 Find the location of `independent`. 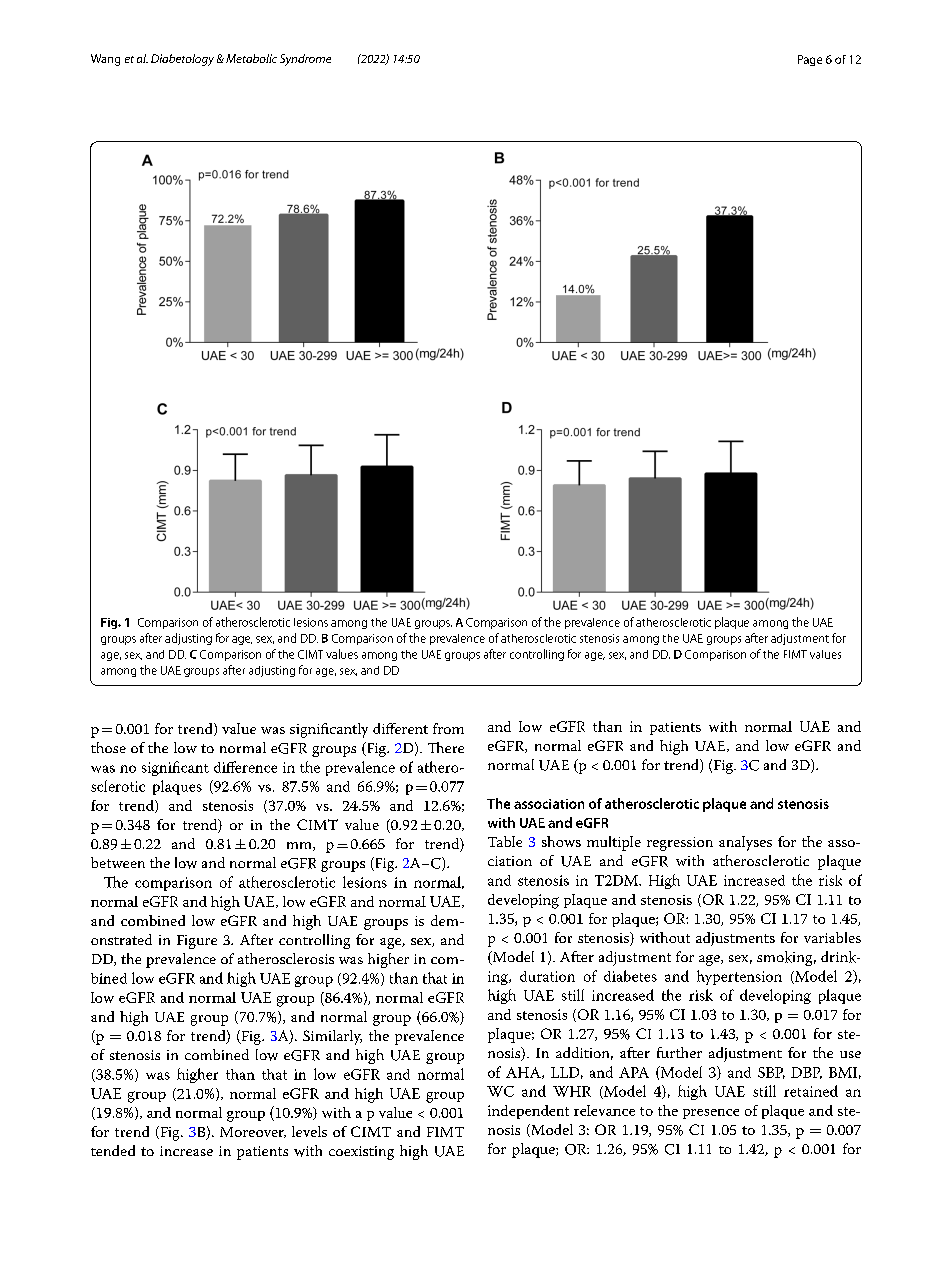

independent is located at coordinates (528, 1112).
